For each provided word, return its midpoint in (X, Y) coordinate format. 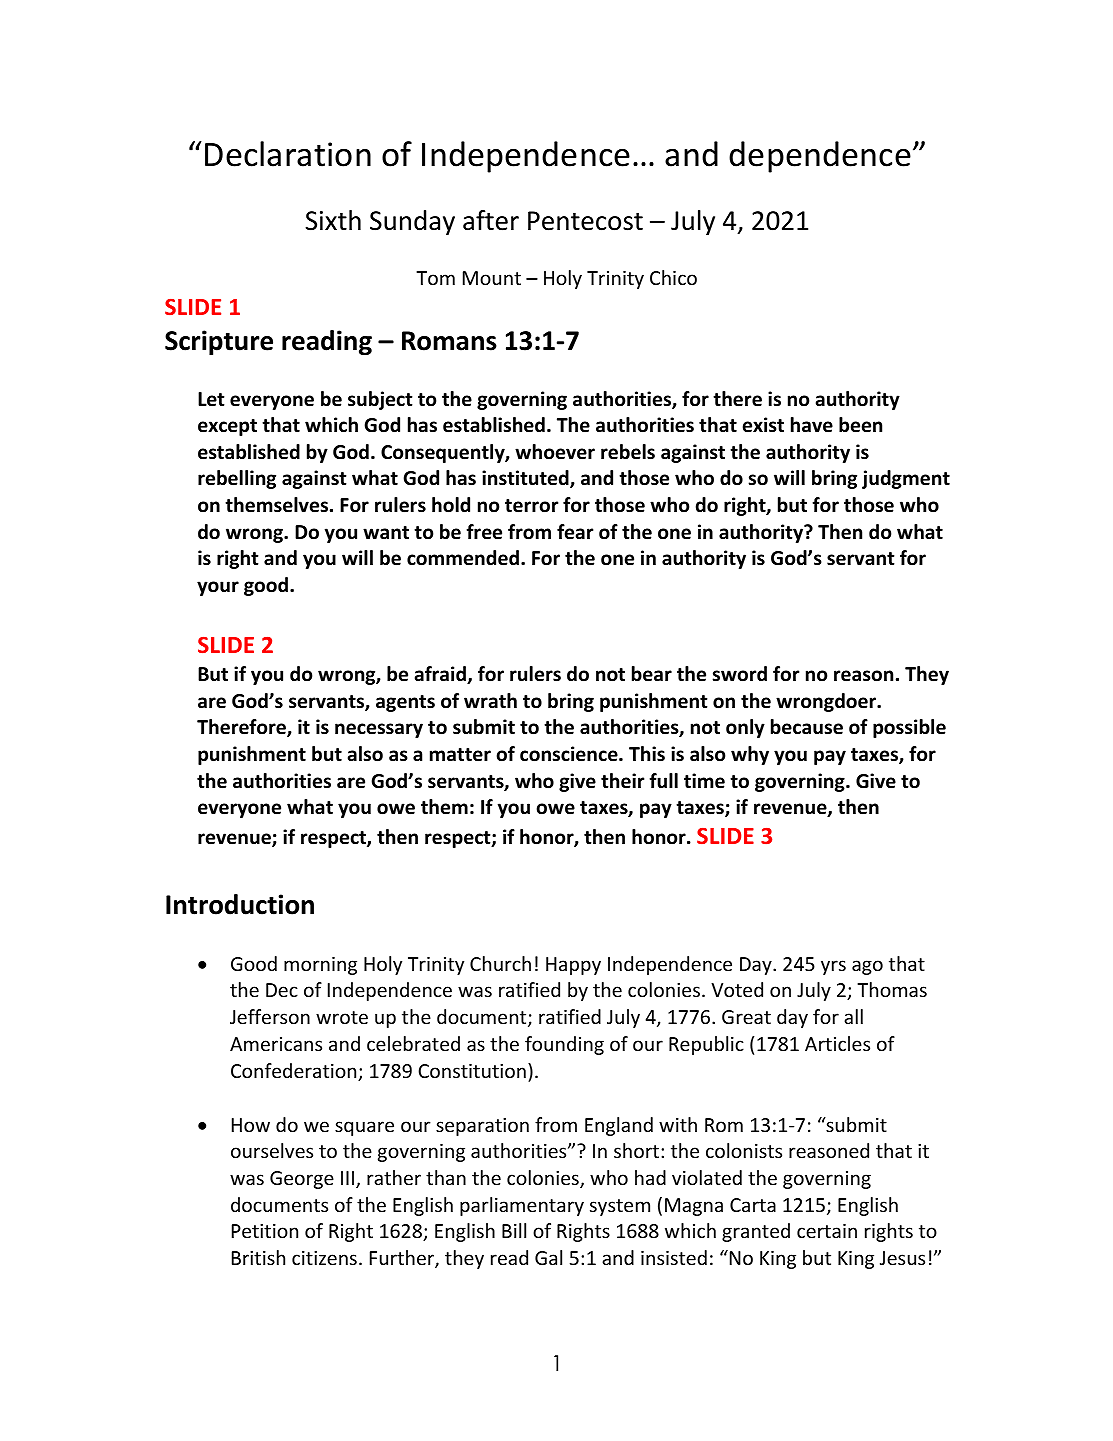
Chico (673, 277)
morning (320, 966)
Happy (573, 966)
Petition (265, 1231)
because (807, 727)
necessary (379, 730)
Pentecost (585, 221)
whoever (555, 452)
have (812, 425)
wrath (490, 701)
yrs (833, 967)
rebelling (237, 479)
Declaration (288, 154)
